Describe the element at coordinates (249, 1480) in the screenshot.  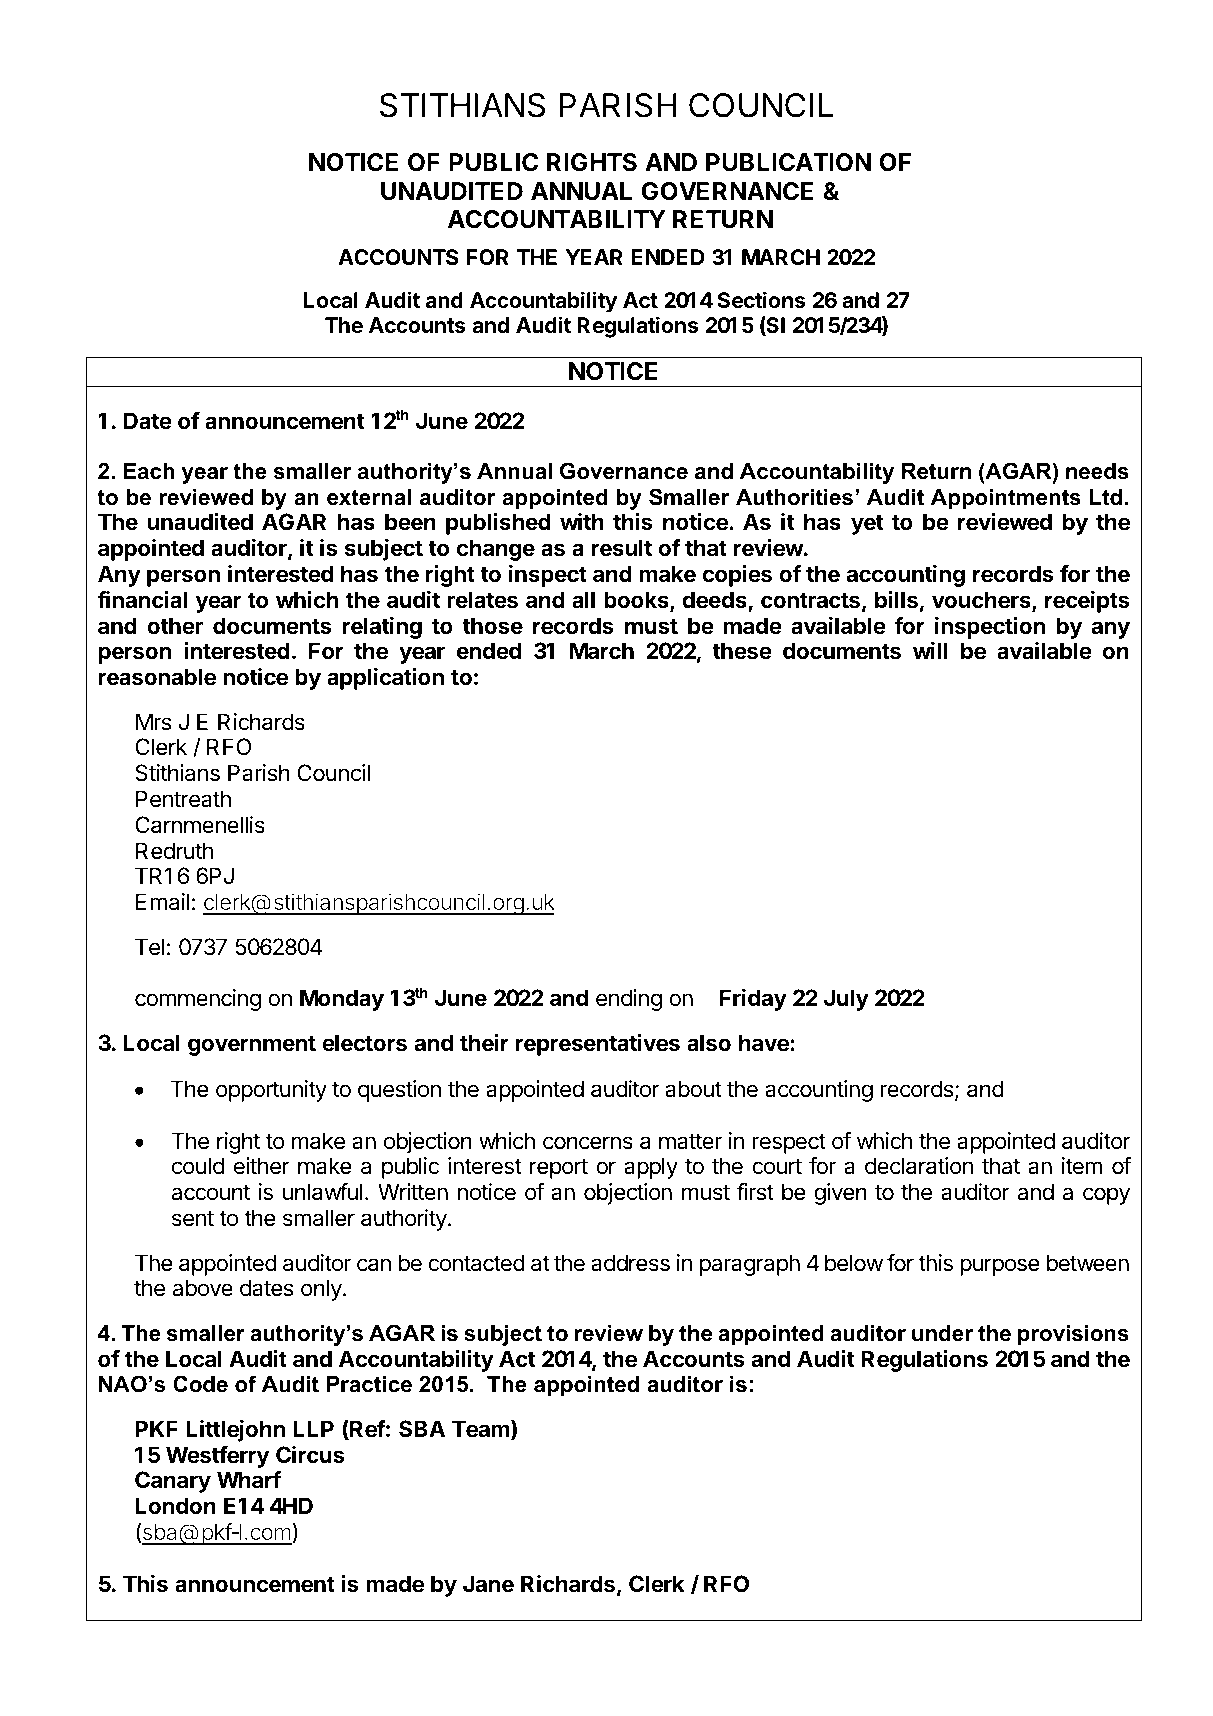
I see `Wharf` at that location.
